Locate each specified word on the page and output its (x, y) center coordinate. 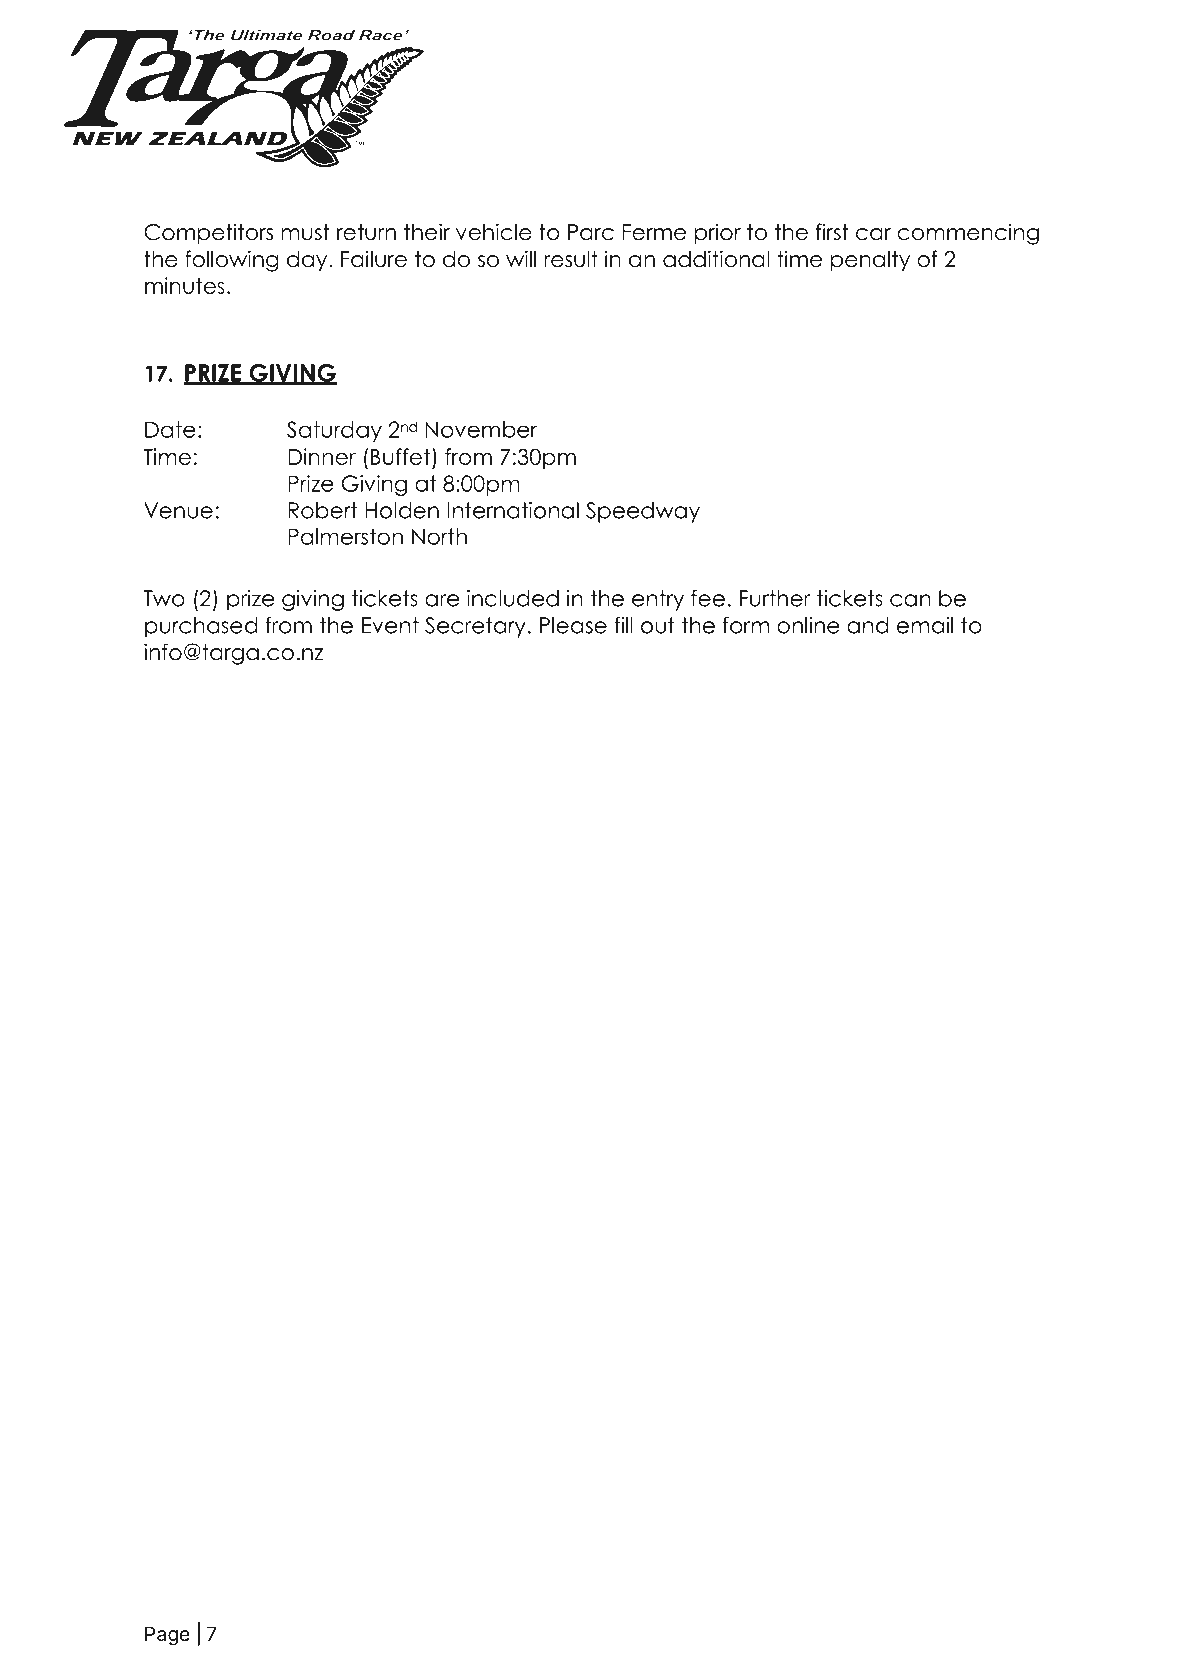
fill (623, 625)
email (925, 625)
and (867, 625)
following (232, 261)
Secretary (475, 627)
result (571, 259)
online (808, 625)
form (746, 625)
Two (164, 598)
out (658, 625)
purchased (201, 627)
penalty (870, 261)
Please (573, 625)
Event (390, 625)
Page (167, 1636)
